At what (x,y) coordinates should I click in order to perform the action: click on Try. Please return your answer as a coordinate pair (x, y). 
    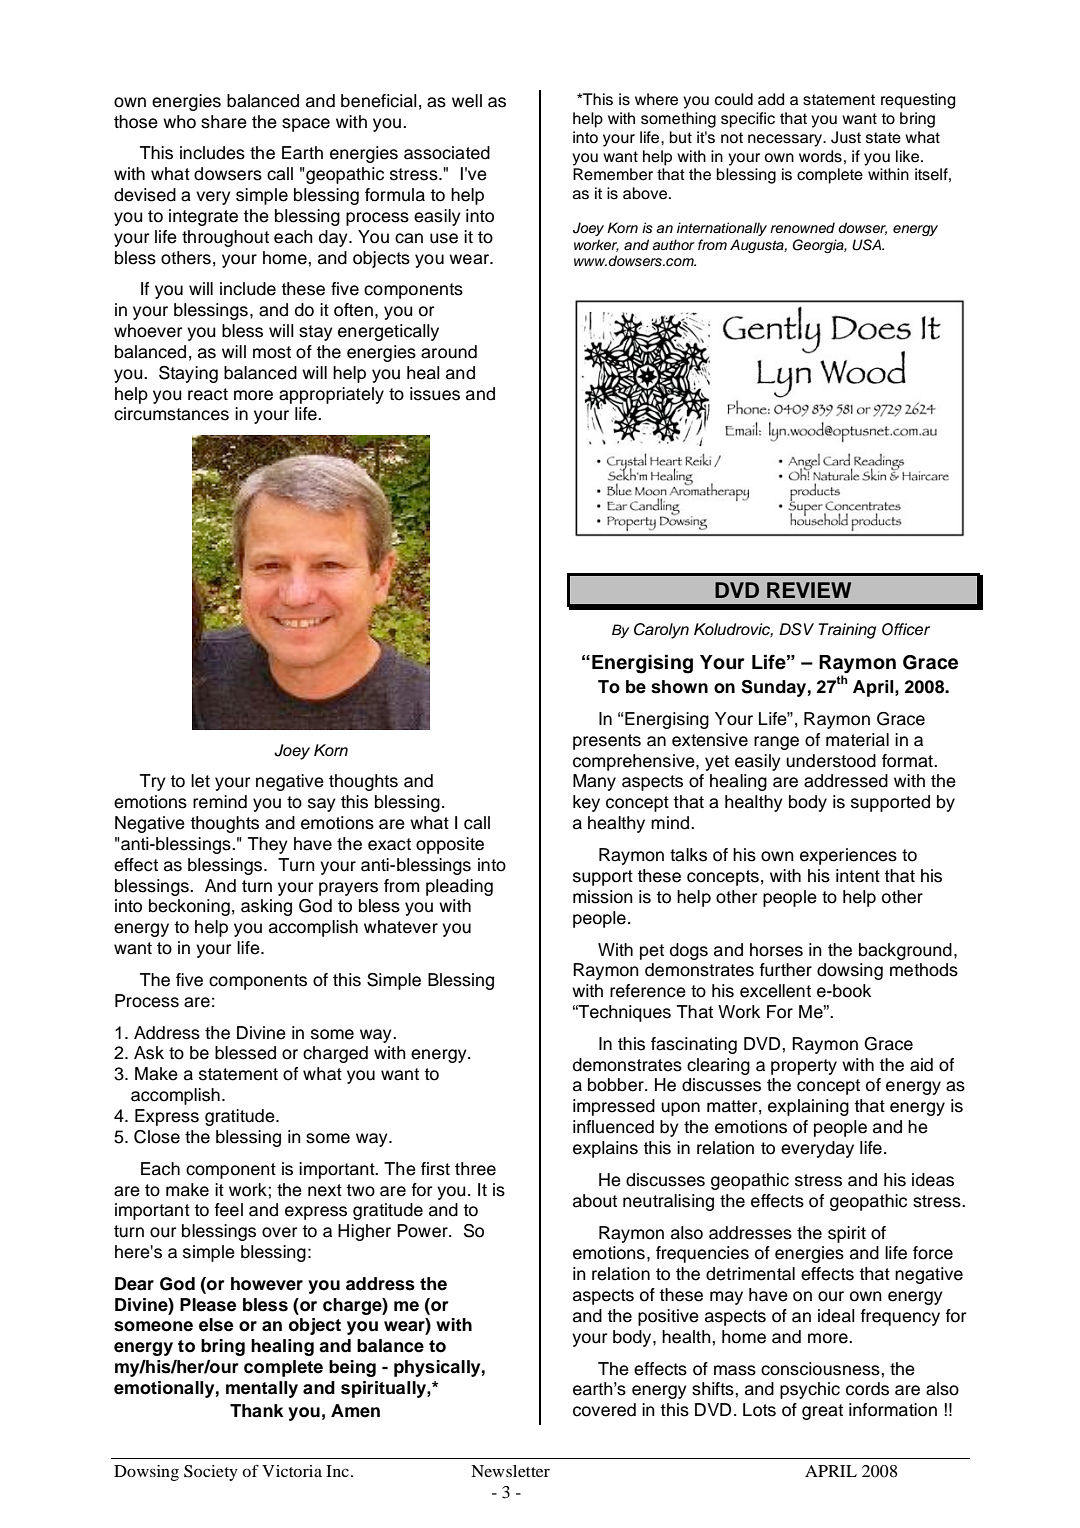
    Looking at the image, I should click on (153, 782).
